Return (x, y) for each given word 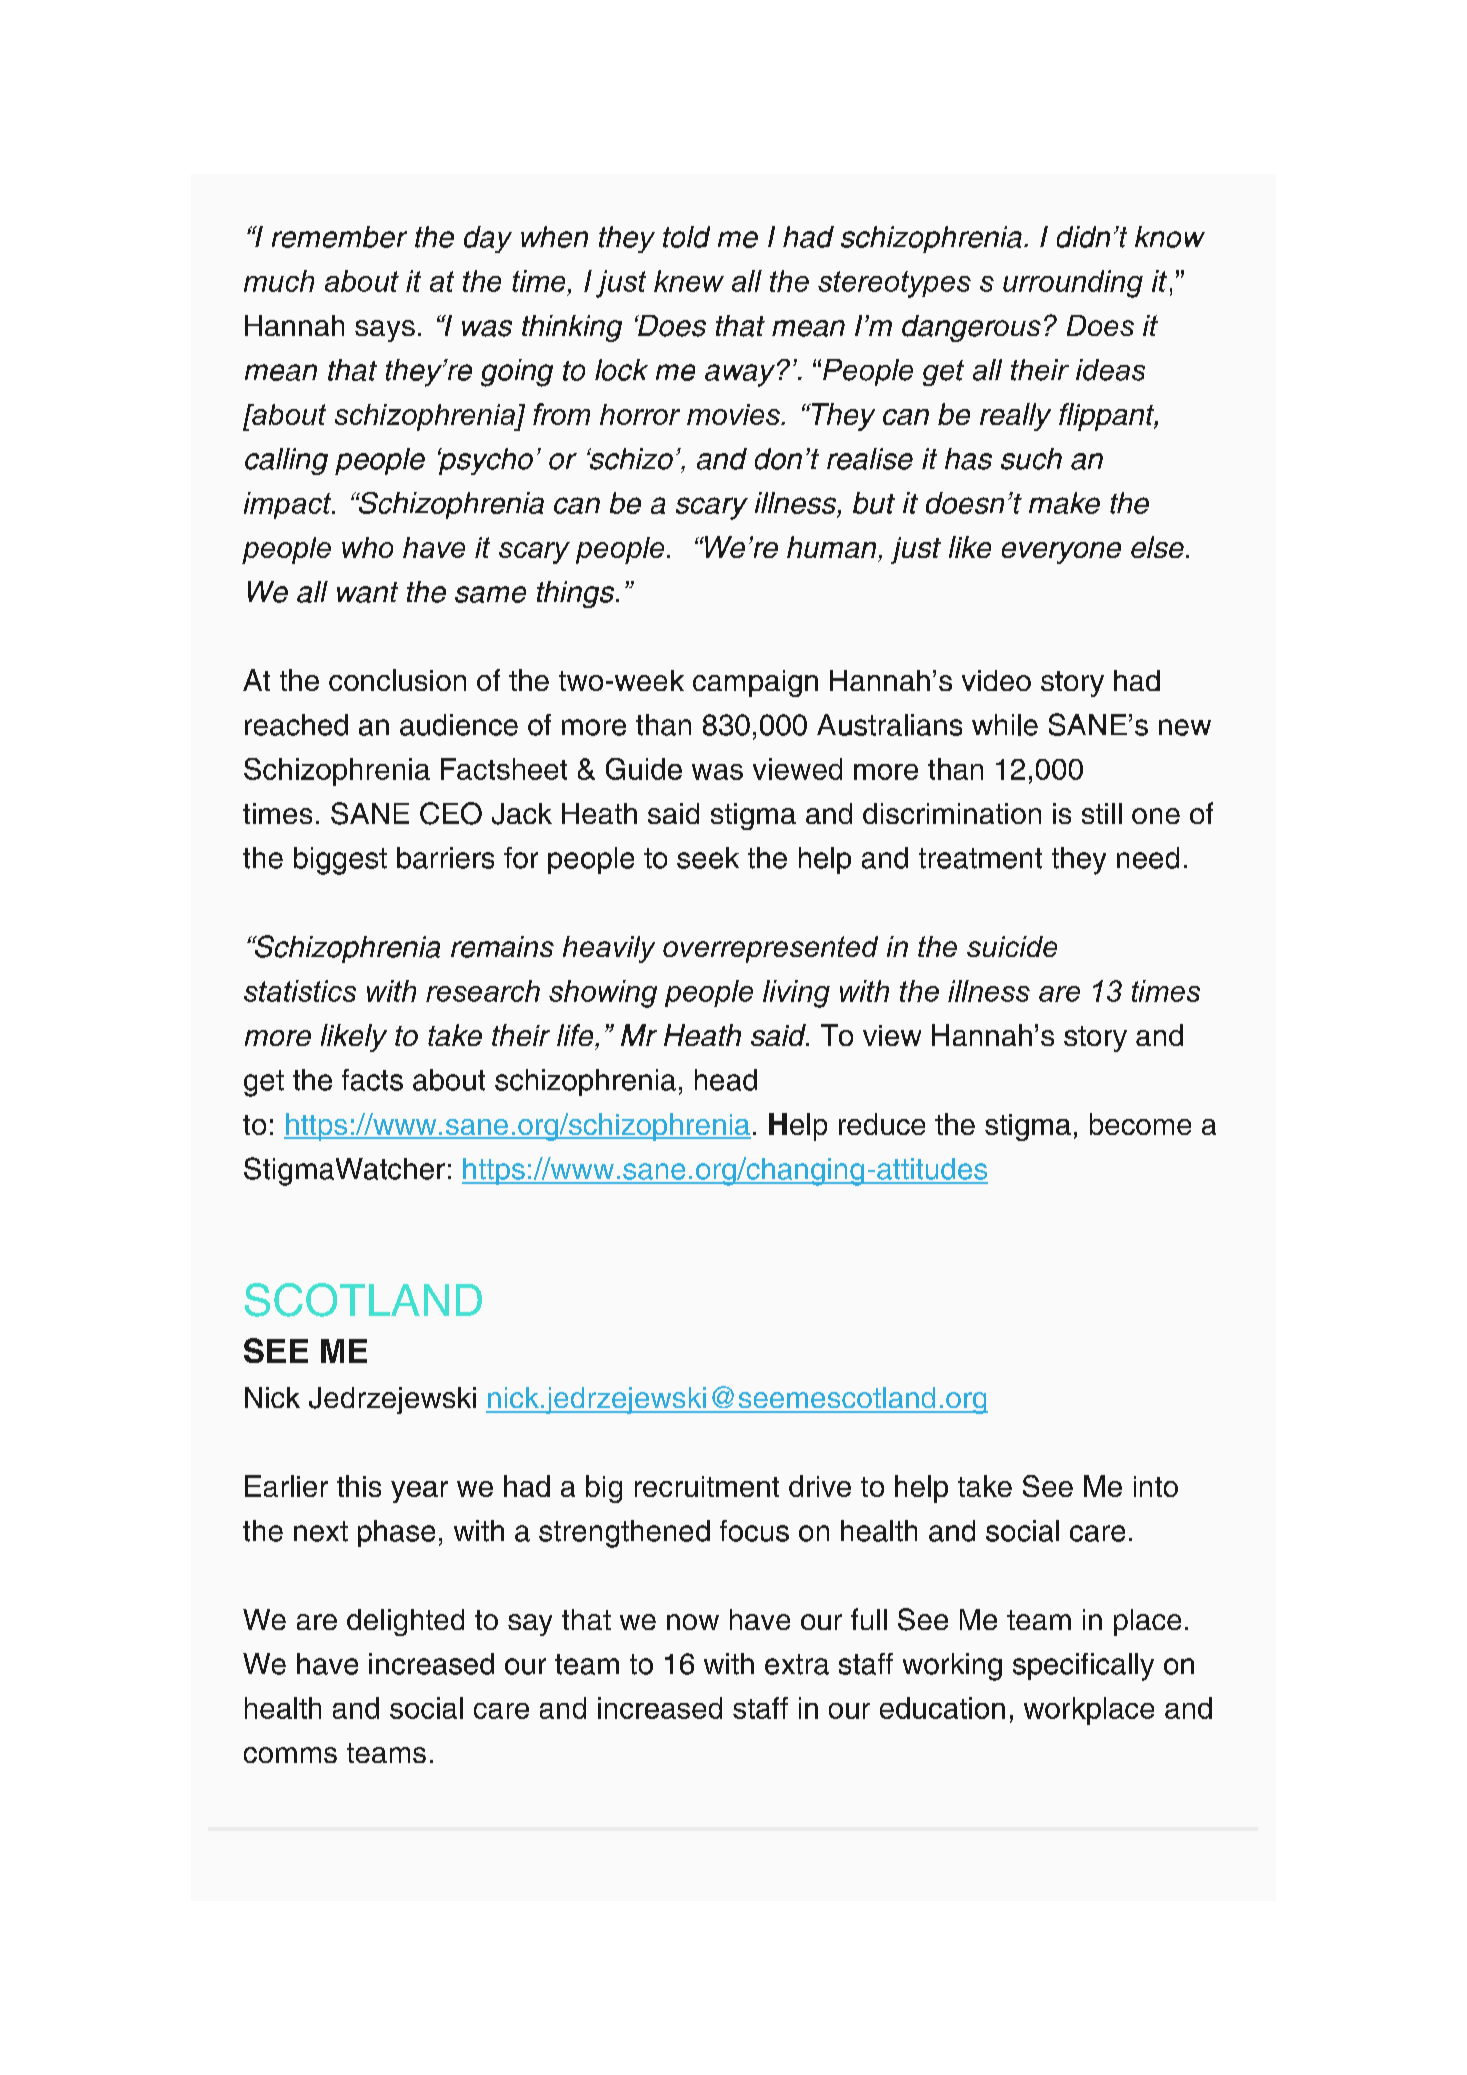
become (1140, 1124)
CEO (451, 813)
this (359, 1486)
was (717, 772)
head (726, 1080)
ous (1016, 328)
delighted (405, 1622)
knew (689, 281)
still (1102, 813)
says (385, 331)
